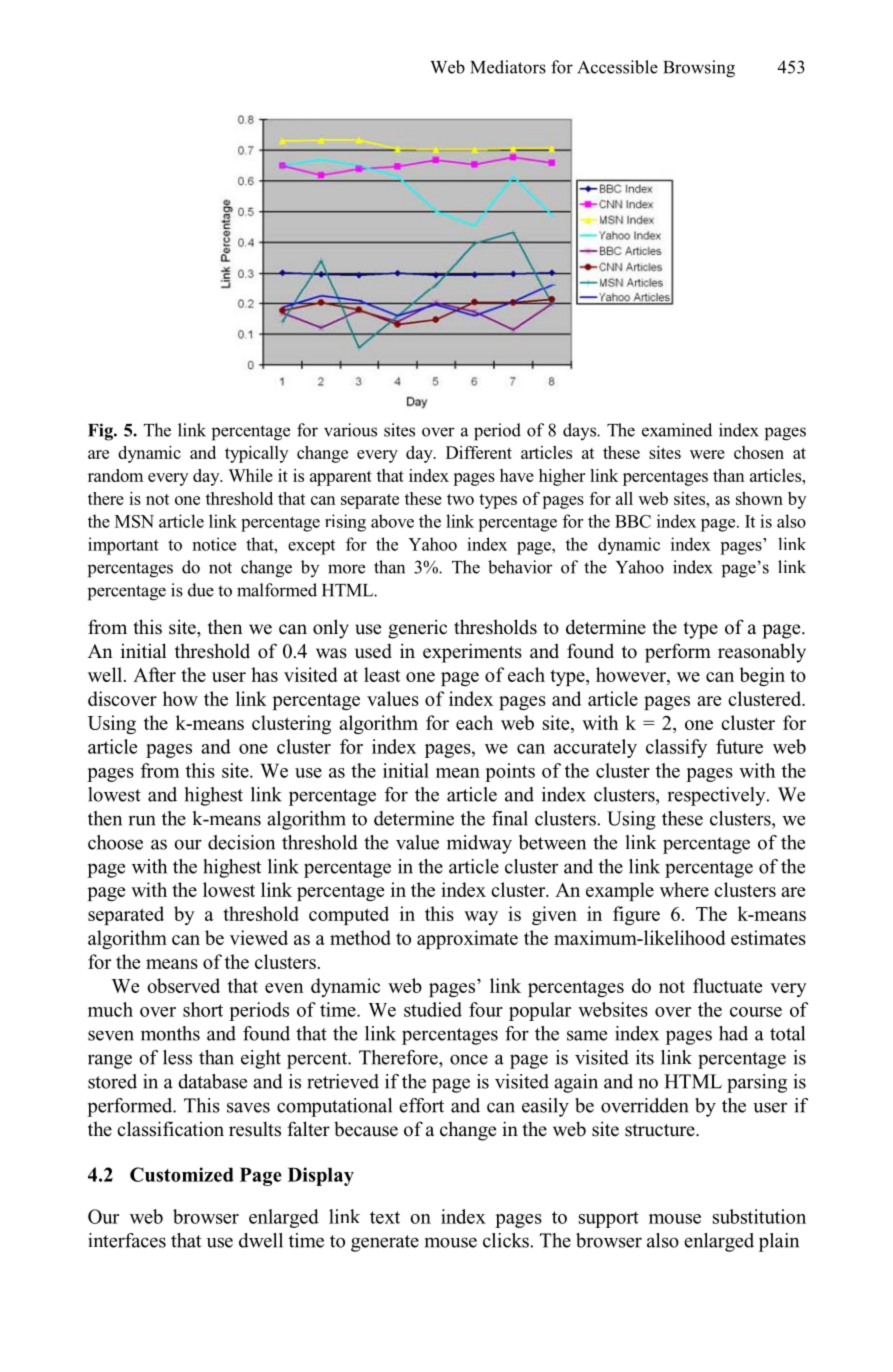 This image has width=893, height=1372. Describe the element at coordinates (699, 69) in the image. I see `Browsing` at that location.
